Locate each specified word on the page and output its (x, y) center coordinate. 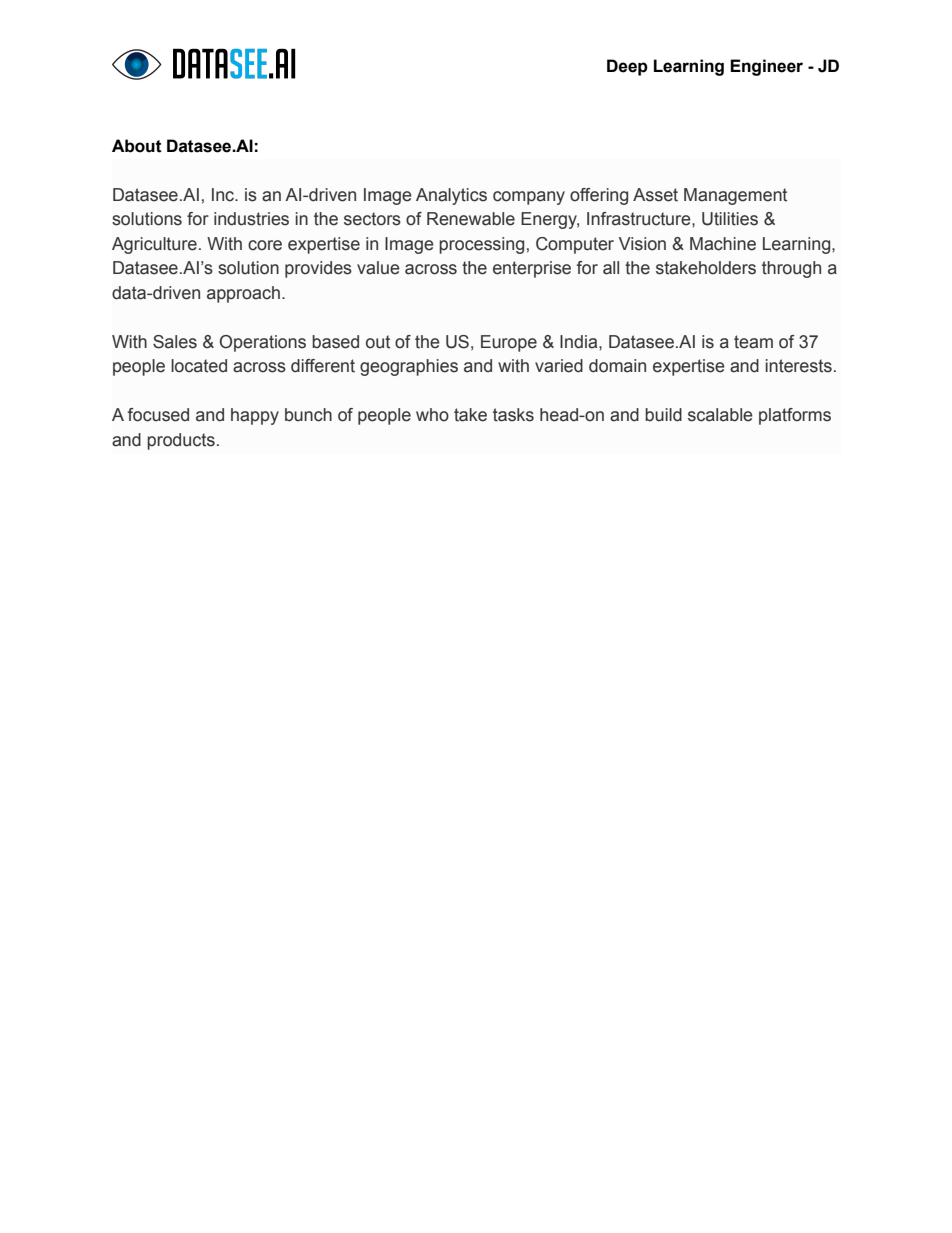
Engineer (766, 67)
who (432, 415)
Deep (627, 67)
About (137, 146)
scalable (720, 415)
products (181, 441)
